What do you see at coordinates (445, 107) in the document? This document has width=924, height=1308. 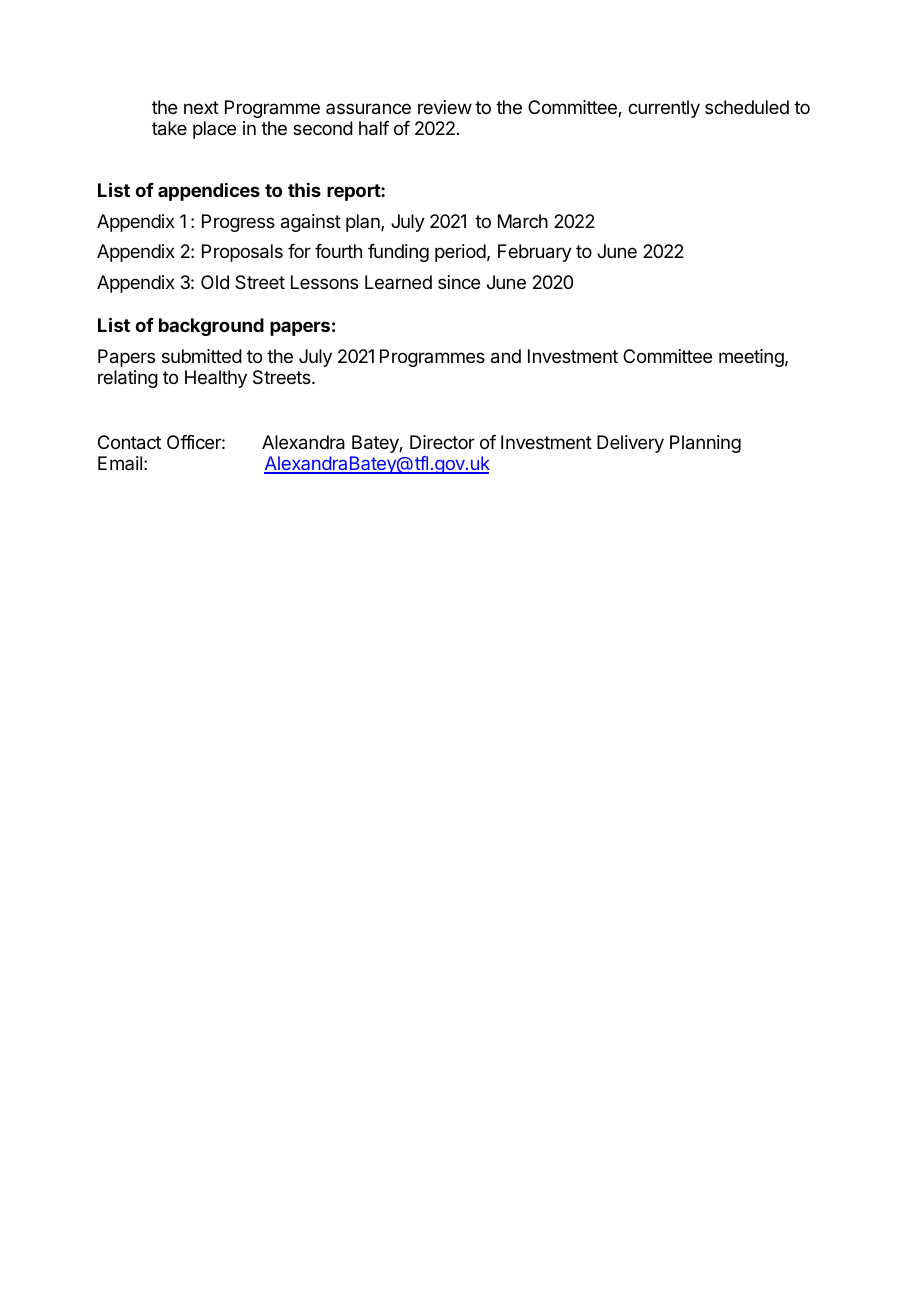 I see `review` at bounding box center [445, 107].
